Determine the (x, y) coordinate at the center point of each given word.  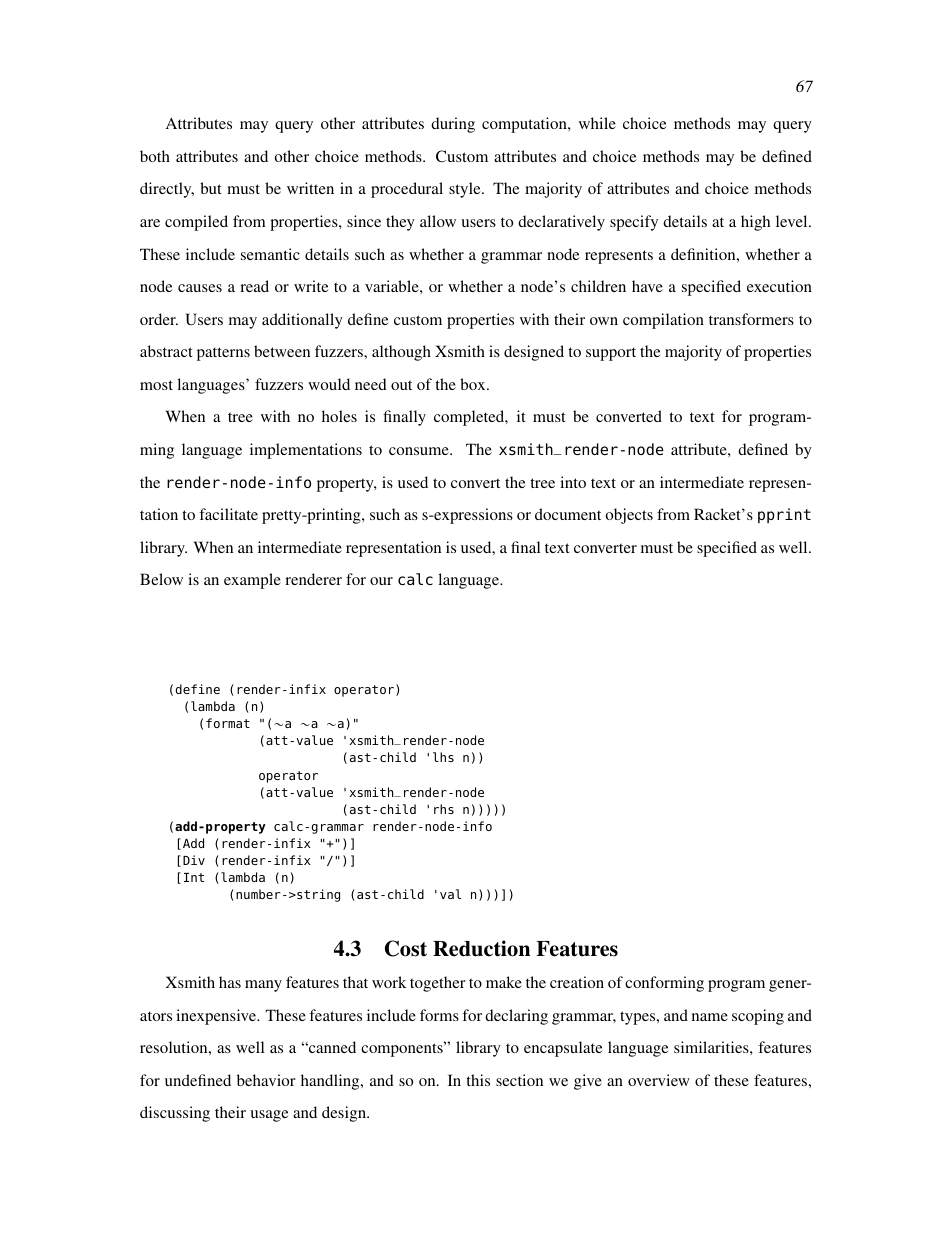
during (453, 125)
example (252, 581)
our (381, 581)
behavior (266, 1080)
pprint (784, 515)
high (755, 223)
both (155, 156)
